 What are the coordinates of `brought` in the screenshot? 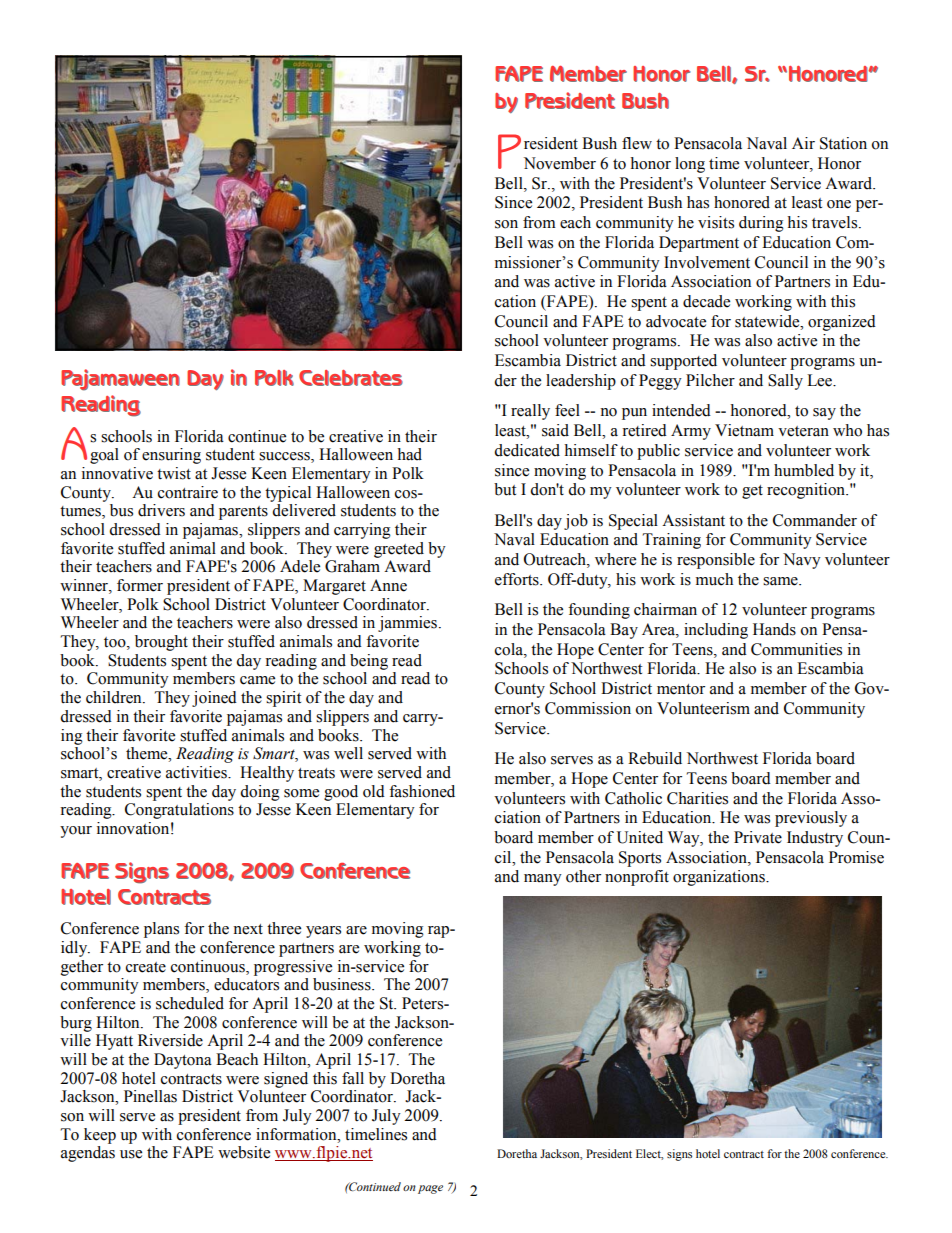 It's located at (161, 643).
